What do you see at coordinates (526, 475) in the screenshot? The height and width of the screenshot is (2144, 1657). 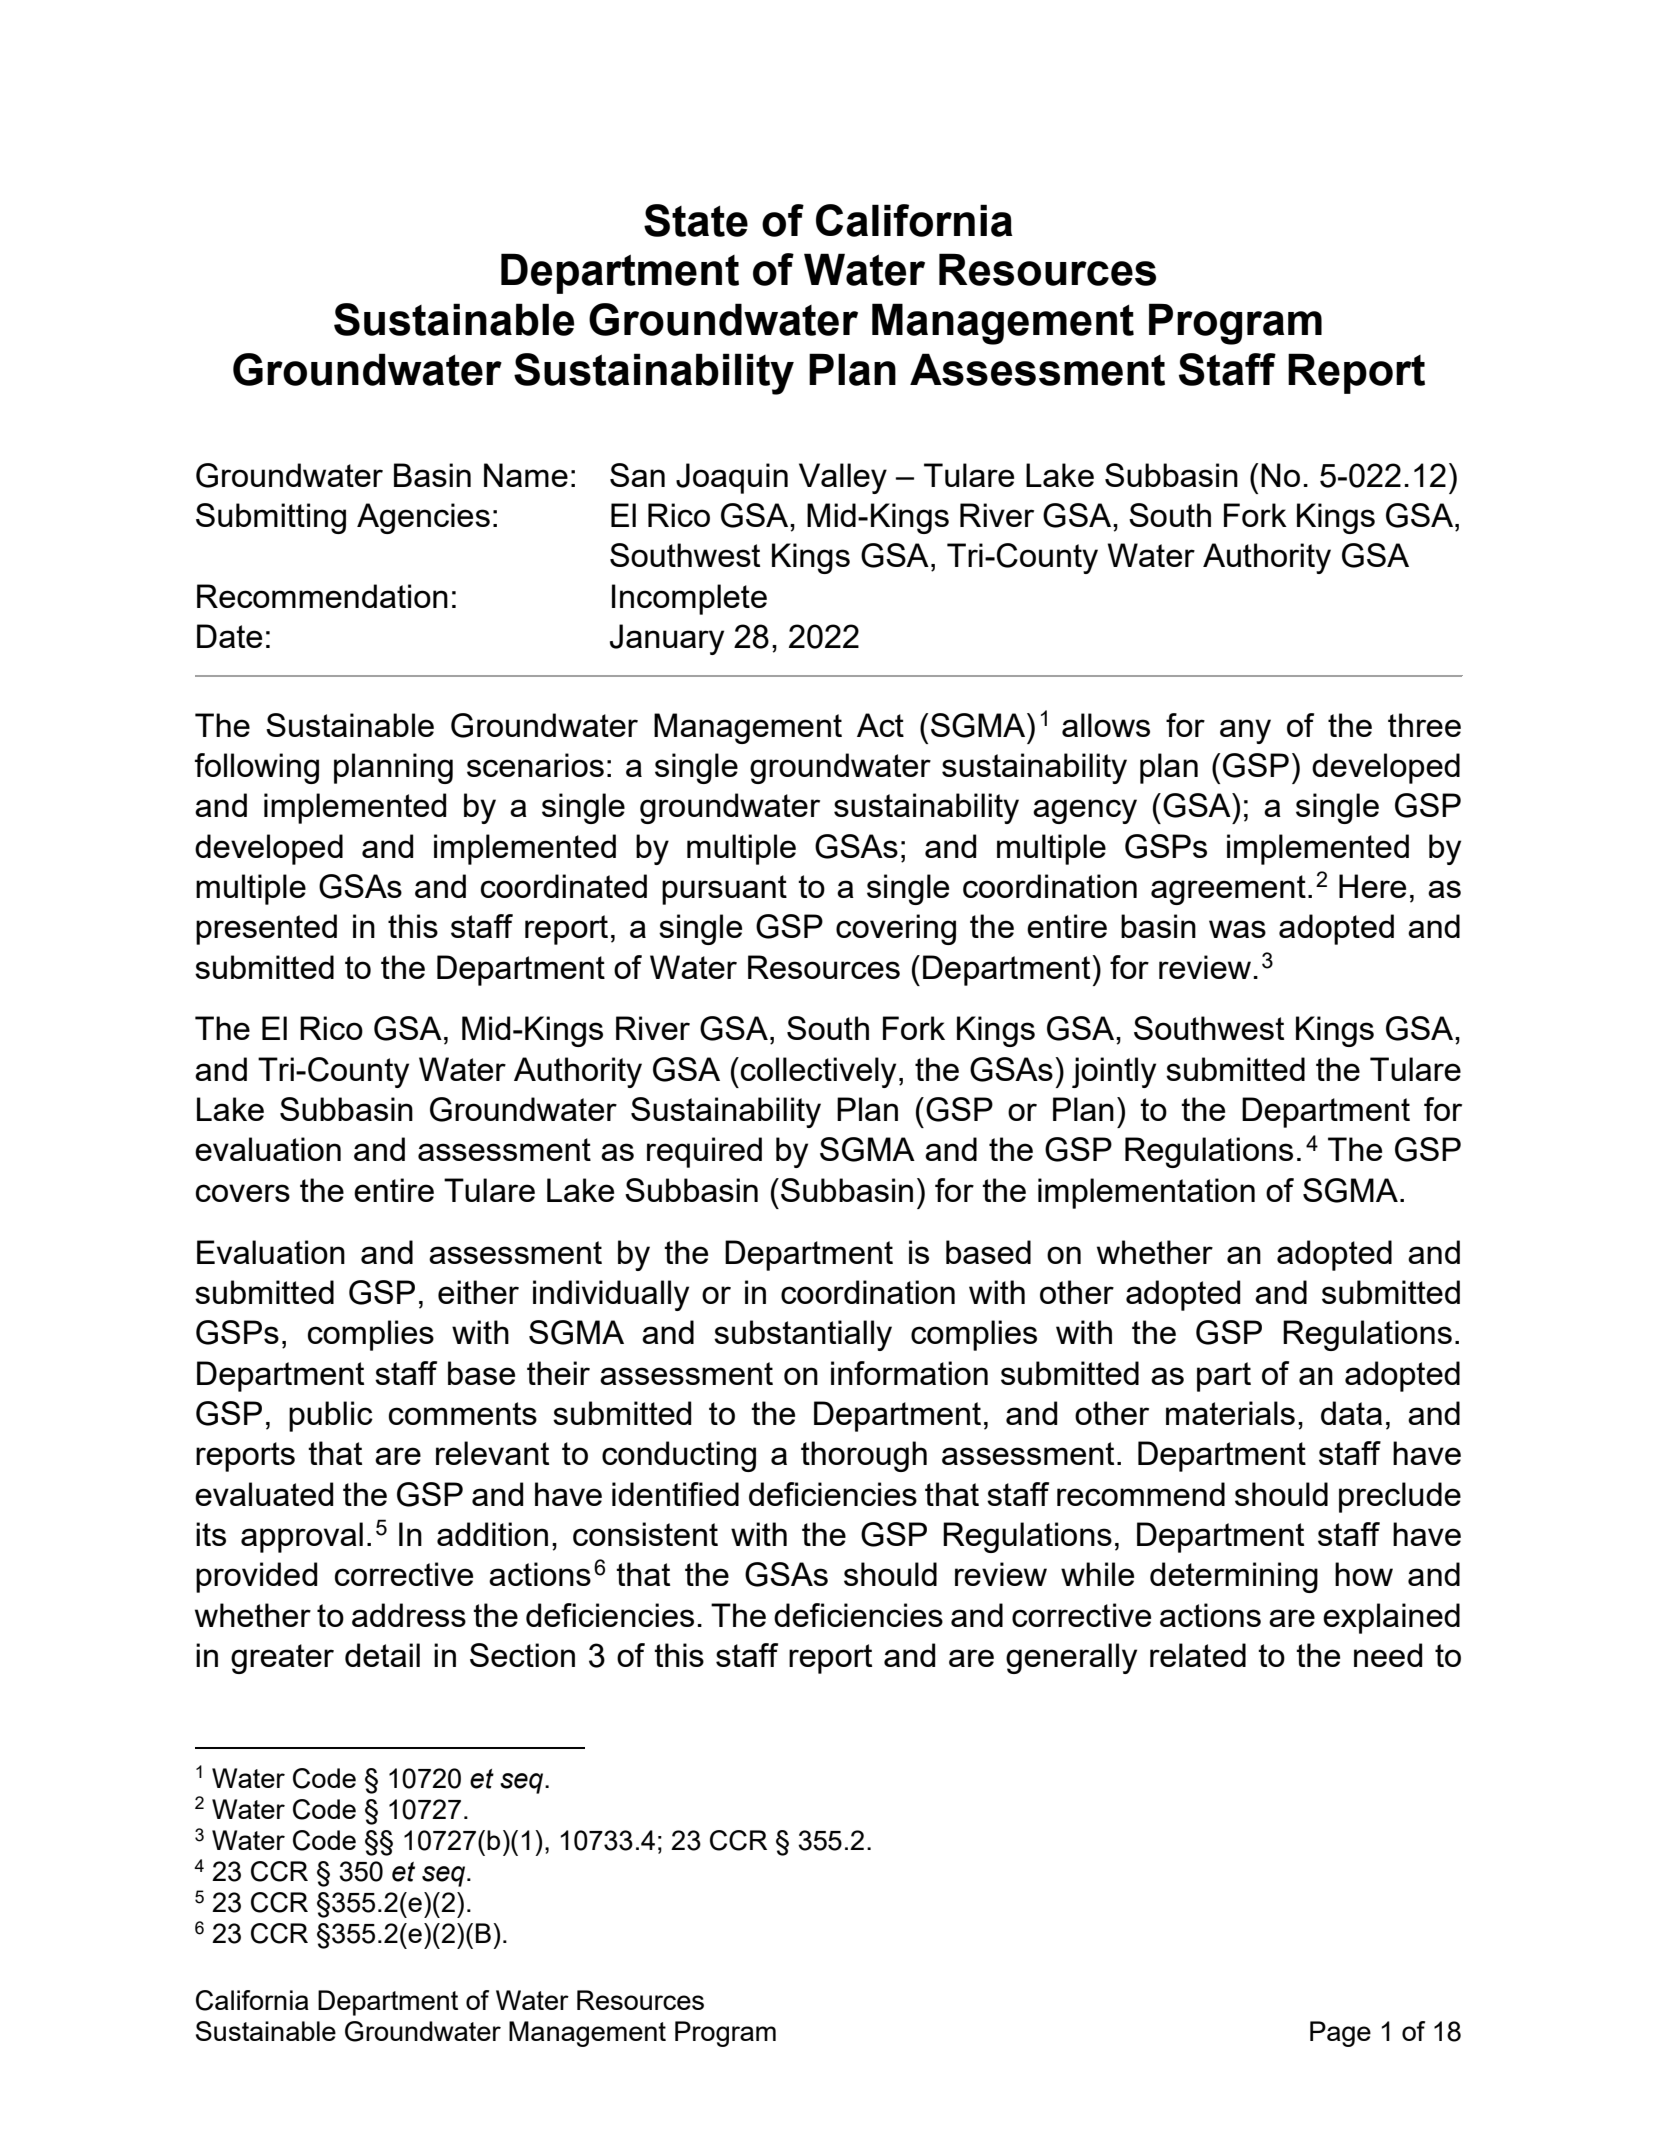 I see `Name` at bounding box center [526, 475].
